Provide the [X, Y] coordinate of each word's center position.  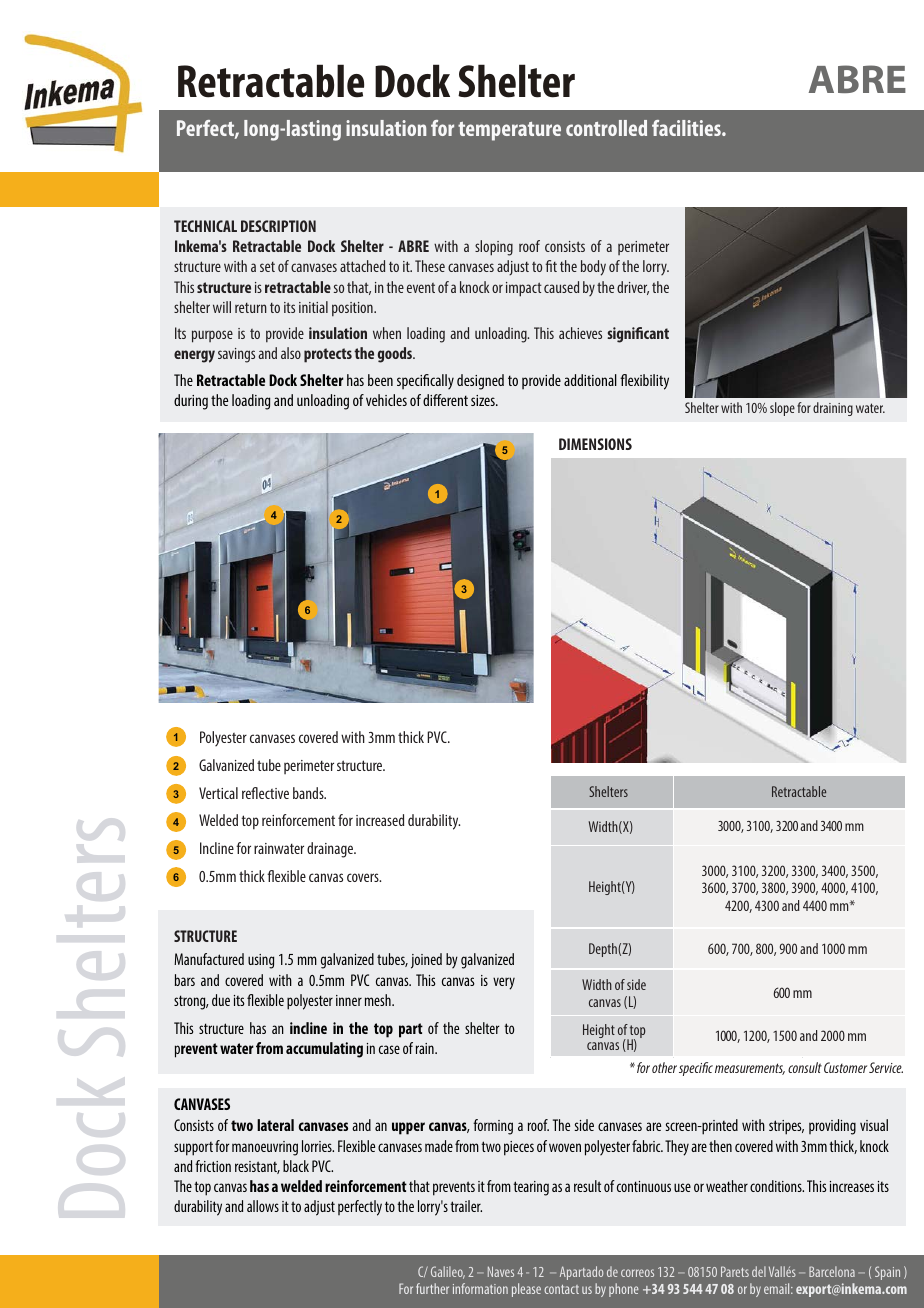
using [261, 961]
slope [782, 409]
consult [805, 1067]
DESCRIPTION [278, 226]
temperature [509, 131]
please [526, 1290]
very [504, 983]
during [191, 402]
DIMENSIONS [595, 444]
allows [263, 1206]
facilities [687, 128]
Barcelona [832, 1271]
